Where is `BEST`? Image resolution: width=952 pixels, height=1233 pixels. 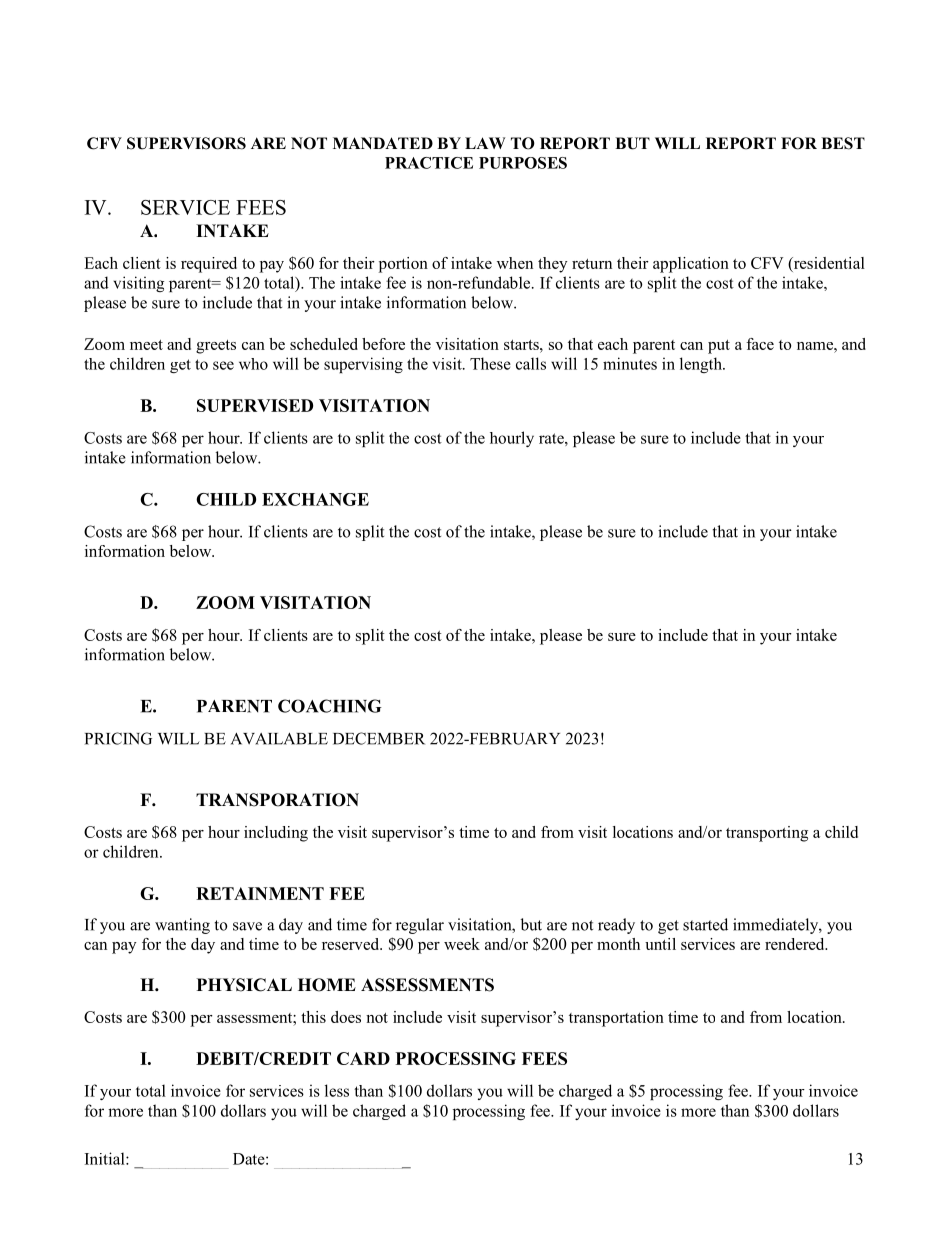
BEST is located at coordinates (843, 143).
